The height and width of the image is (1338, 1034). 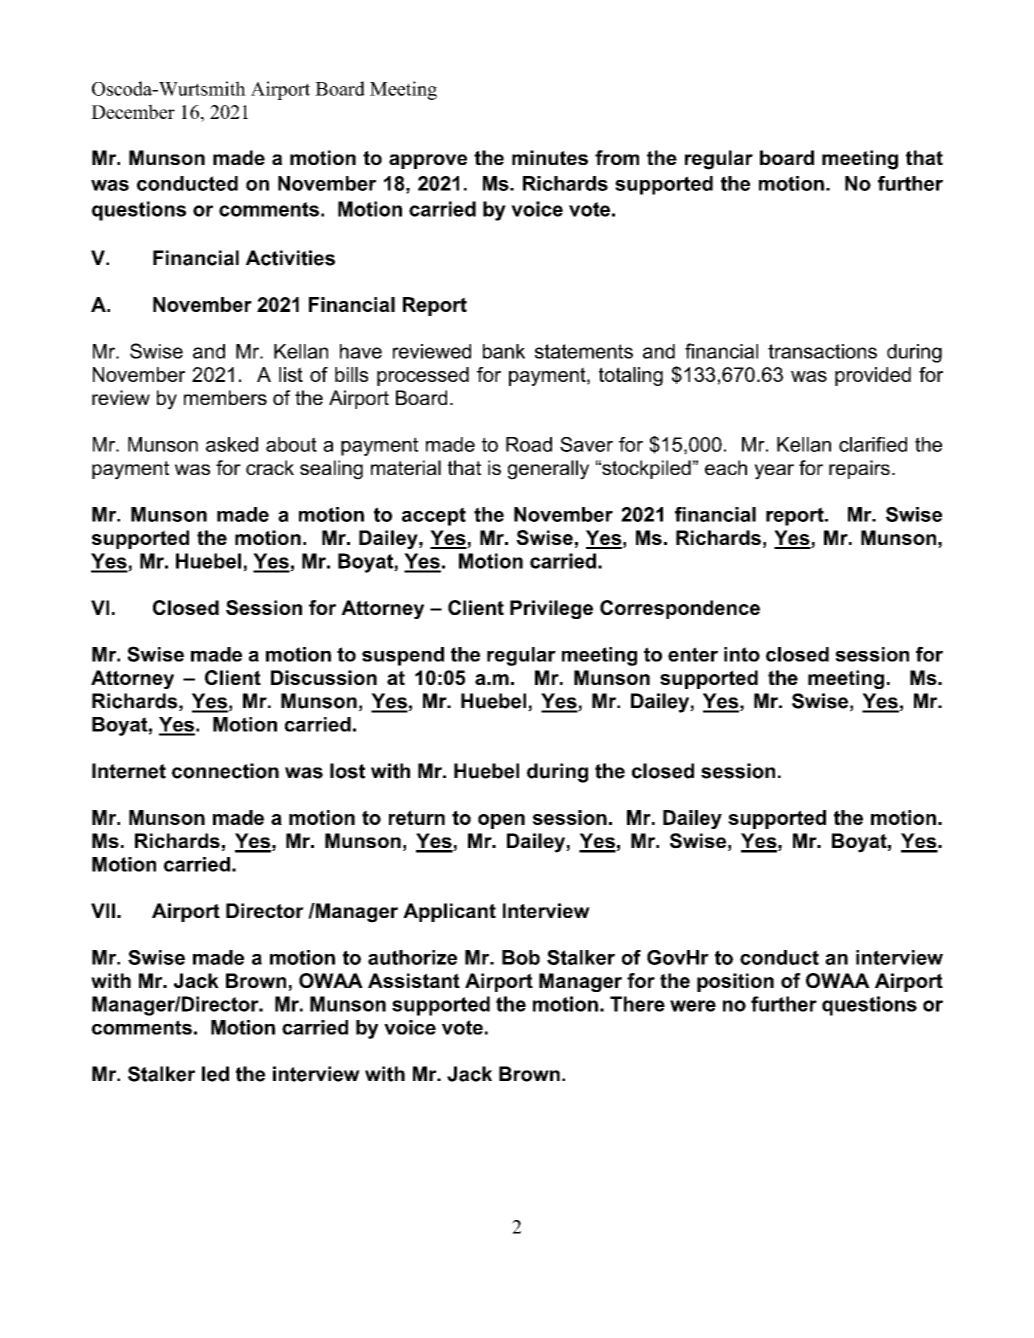 What do you see at coordinates (270, 467) in the image?
I see `crack` at bounding box center [270, 467].
